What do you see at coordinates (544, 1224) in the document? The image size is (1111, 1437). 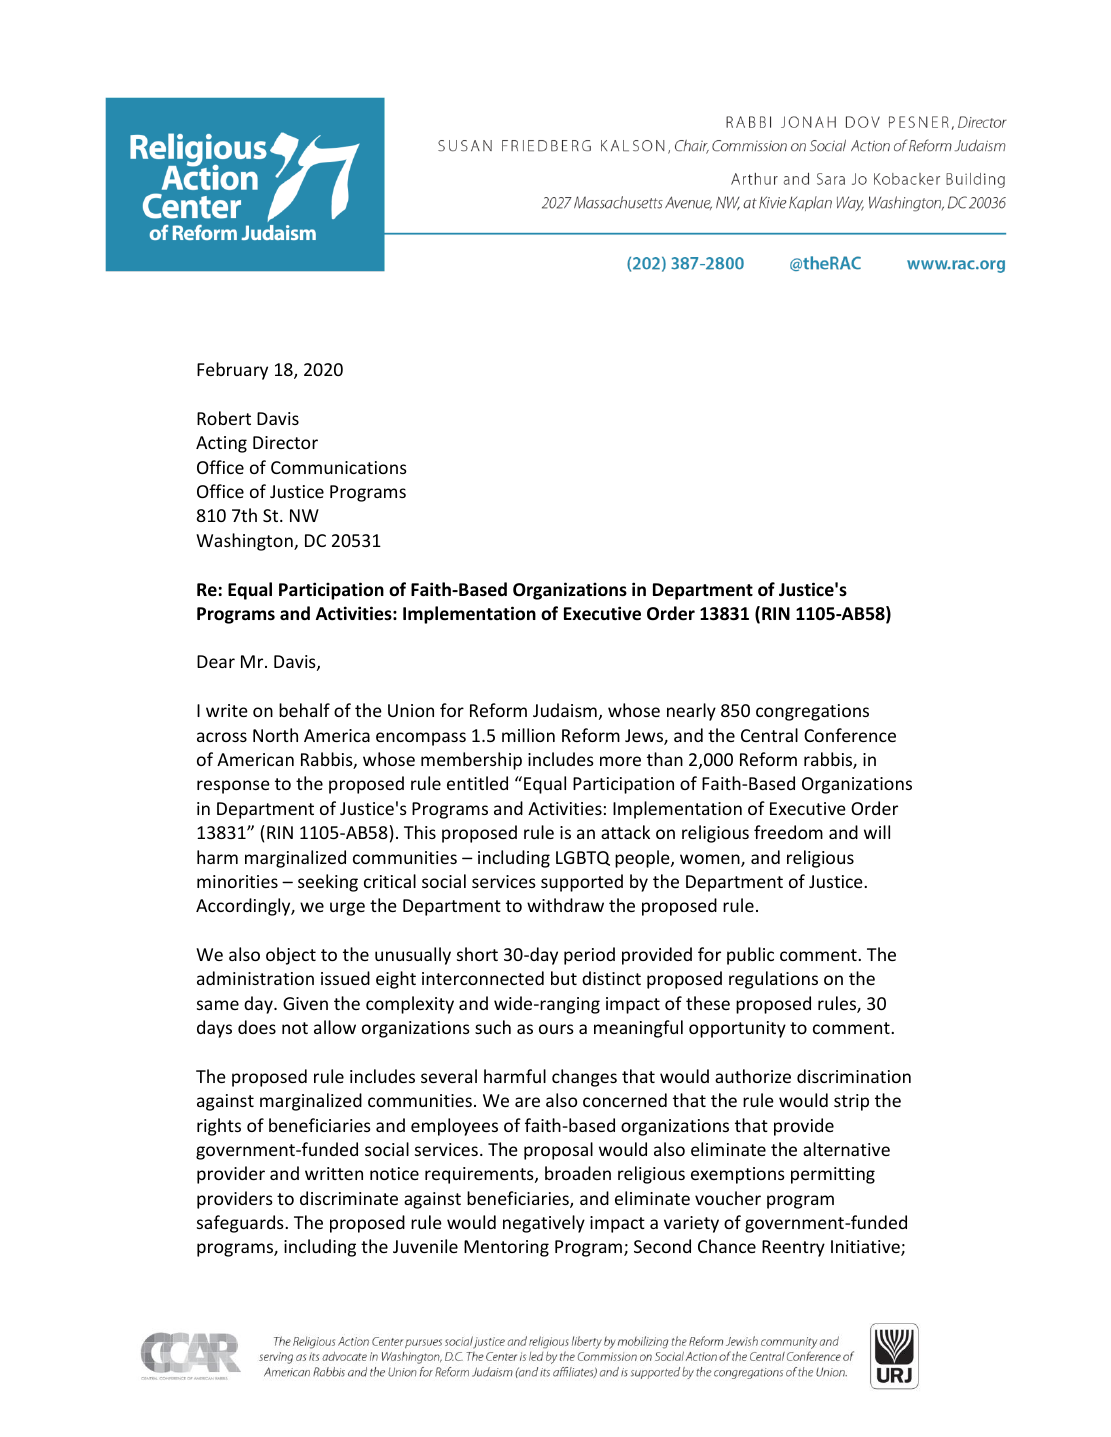 I see `negatively` at bounding box center [544, 1224].
